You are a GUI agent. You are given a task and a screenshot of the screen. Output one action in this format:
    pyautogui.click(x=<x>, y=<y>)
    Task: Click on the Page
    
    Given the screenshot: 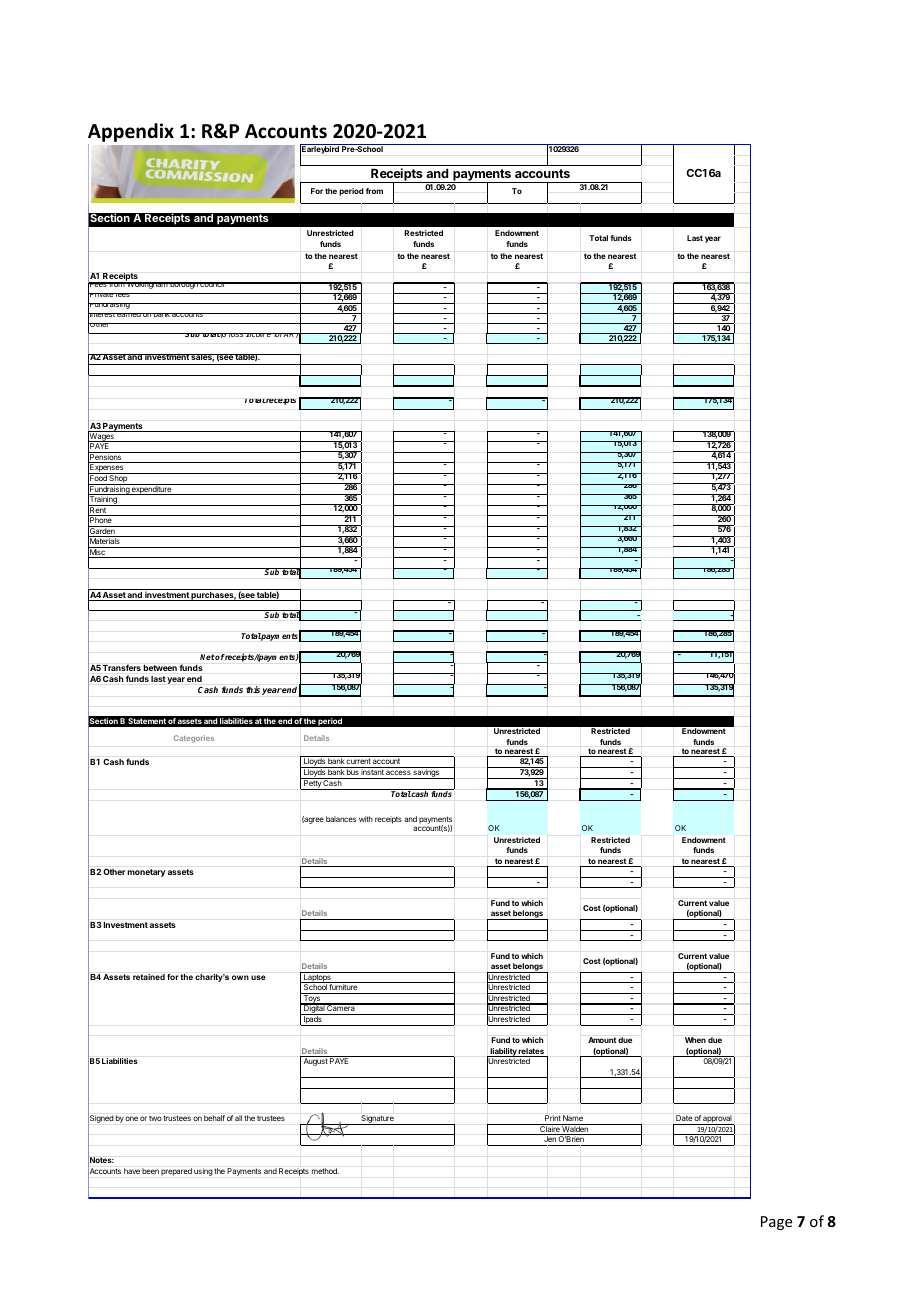 What is the action you would take?
    pyautogui.click(x=776, y=1223)
